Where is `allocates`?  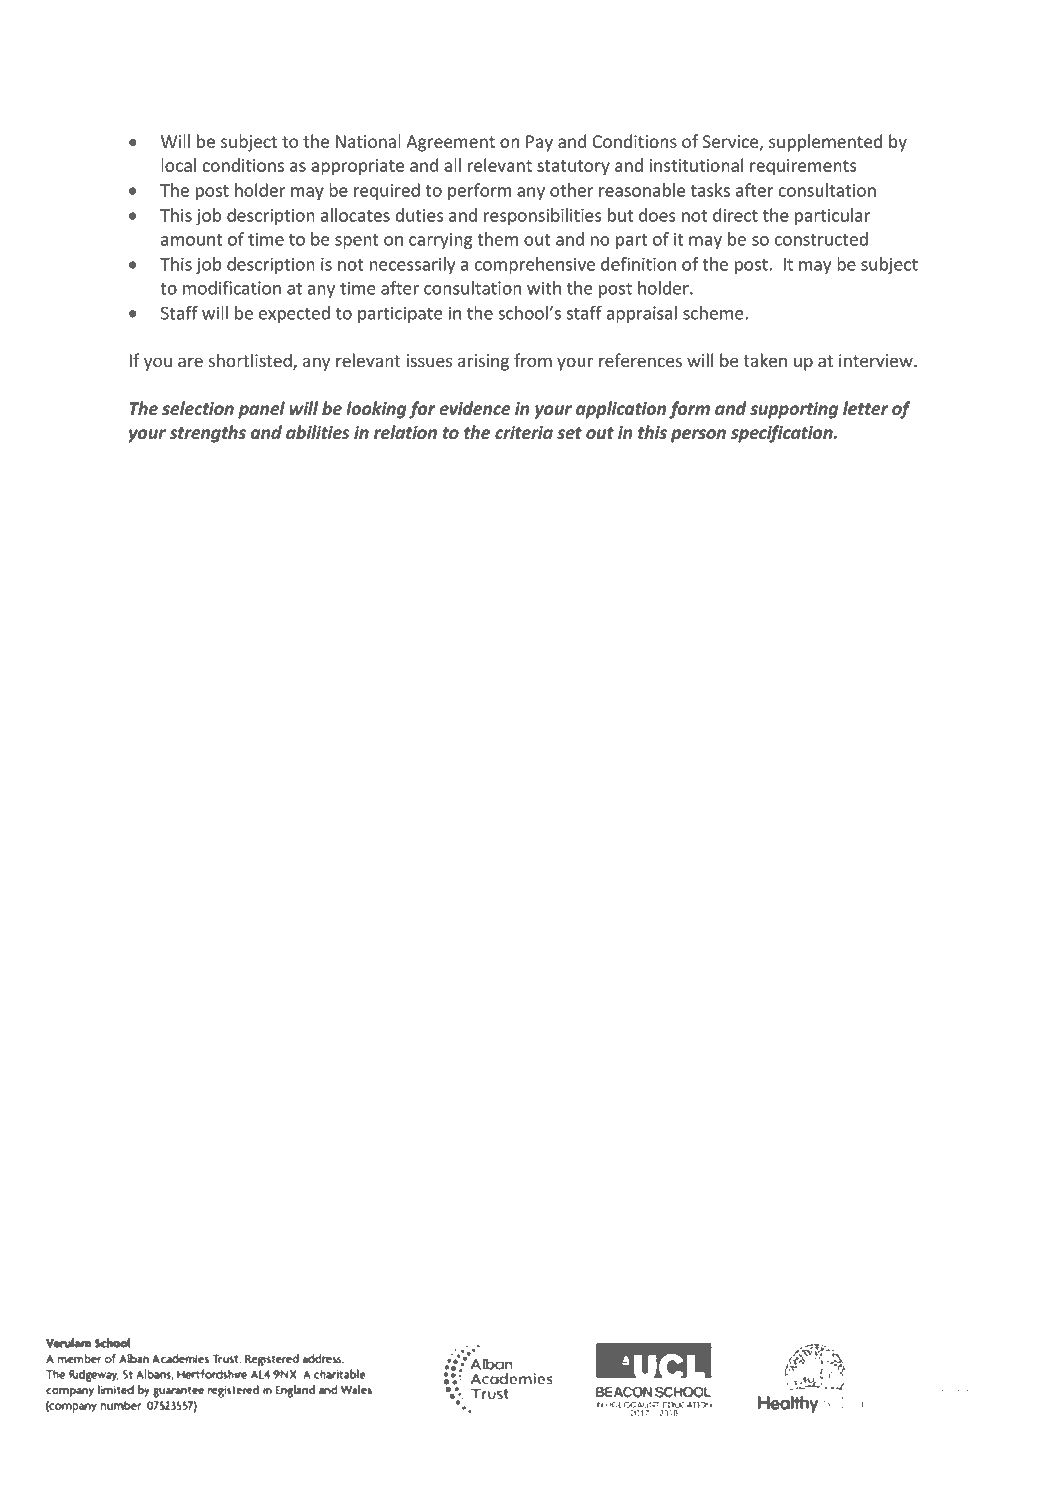
allocates is located at coordinates (355, 215).
